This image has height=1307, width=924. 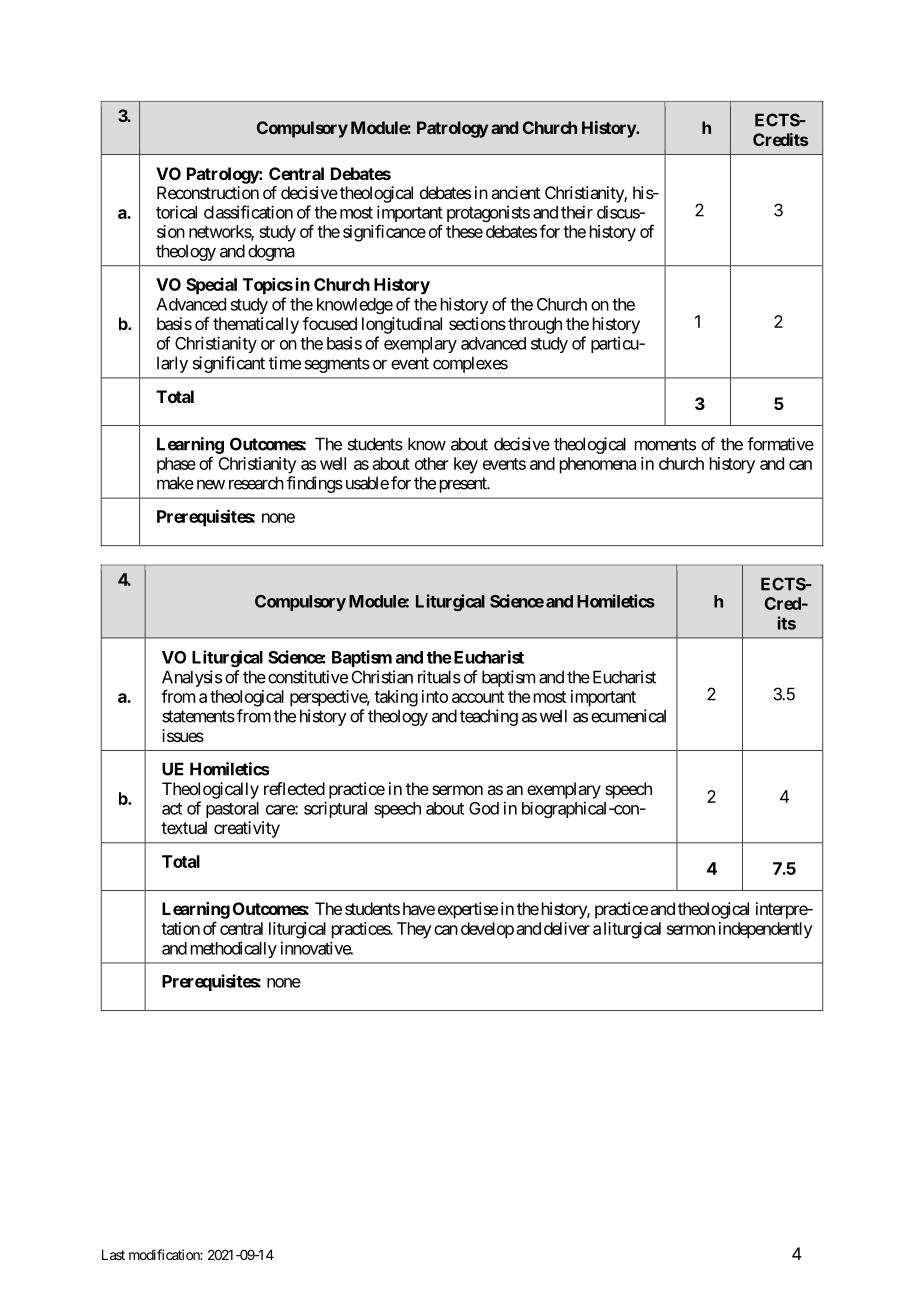 What do you see at coordinates (414, 930) in the image?
I see `They` at bounding box center [414, 930].
